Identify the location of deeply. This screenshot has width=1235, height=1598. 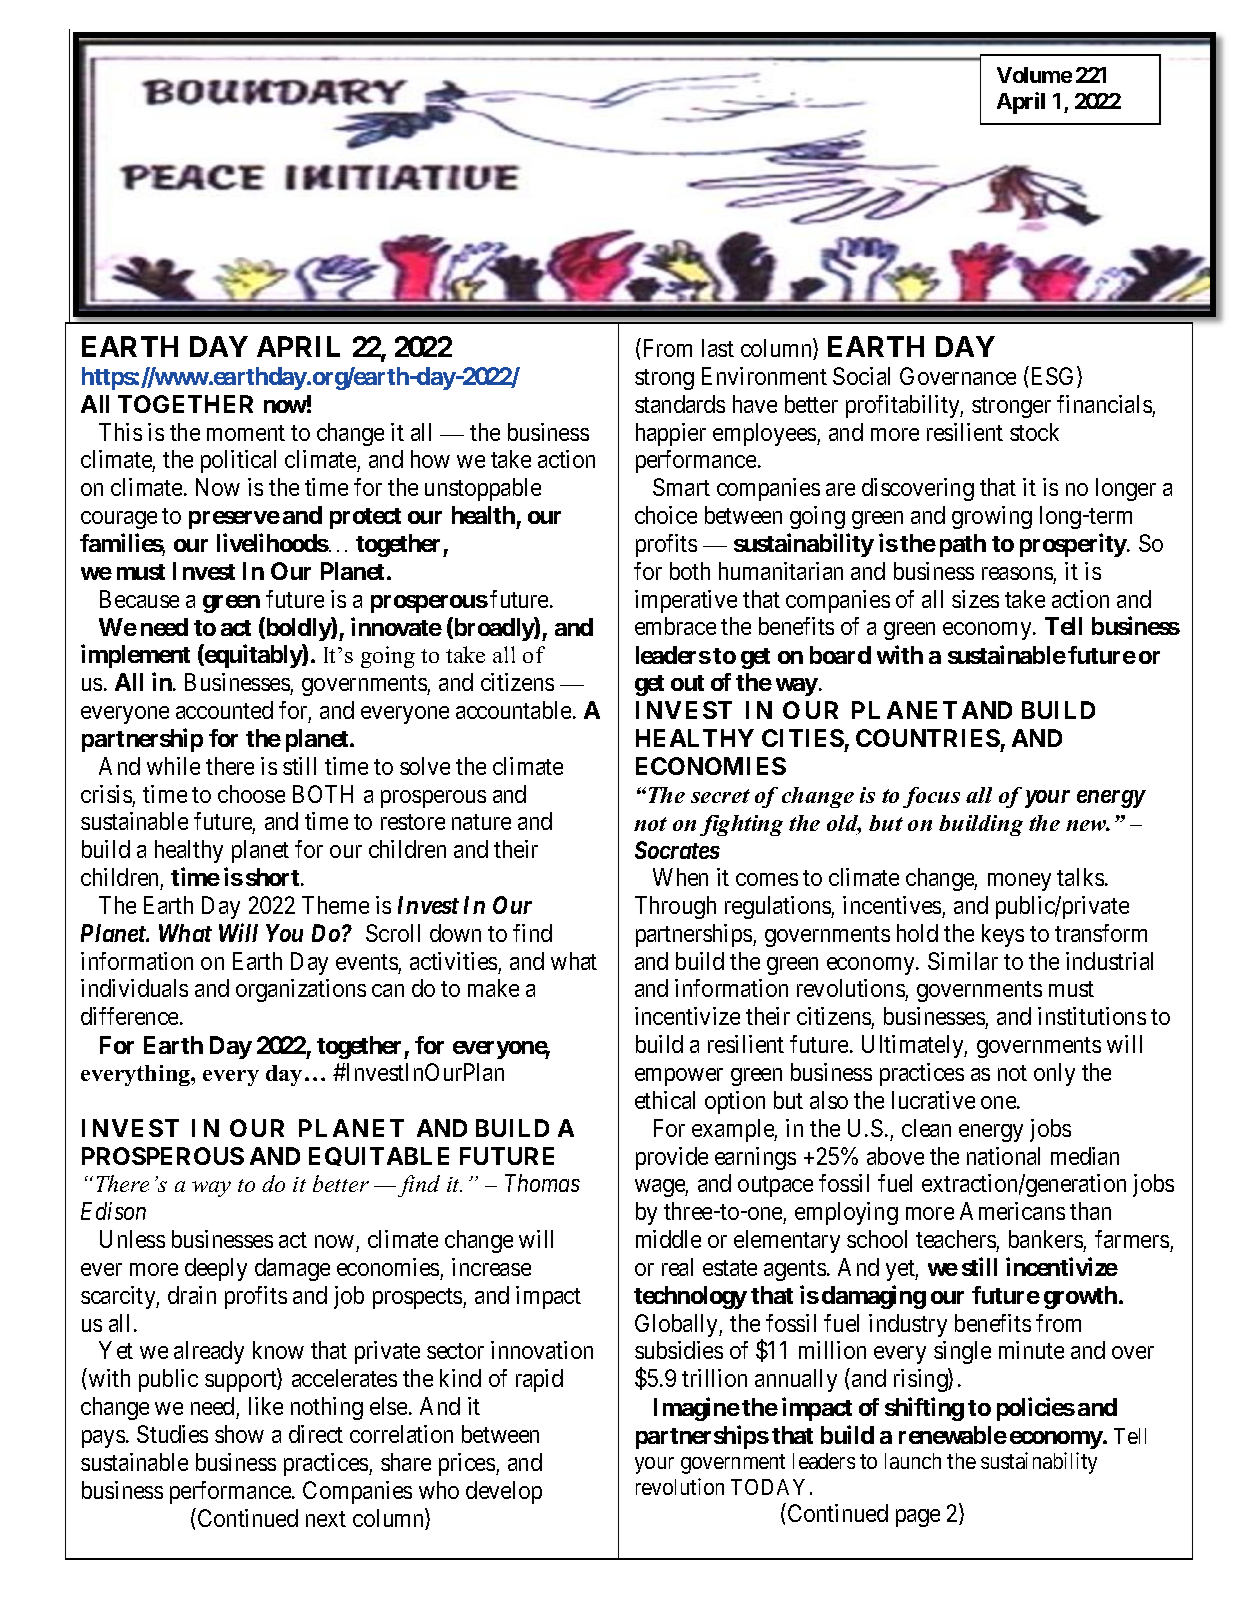
(216, 1269).
